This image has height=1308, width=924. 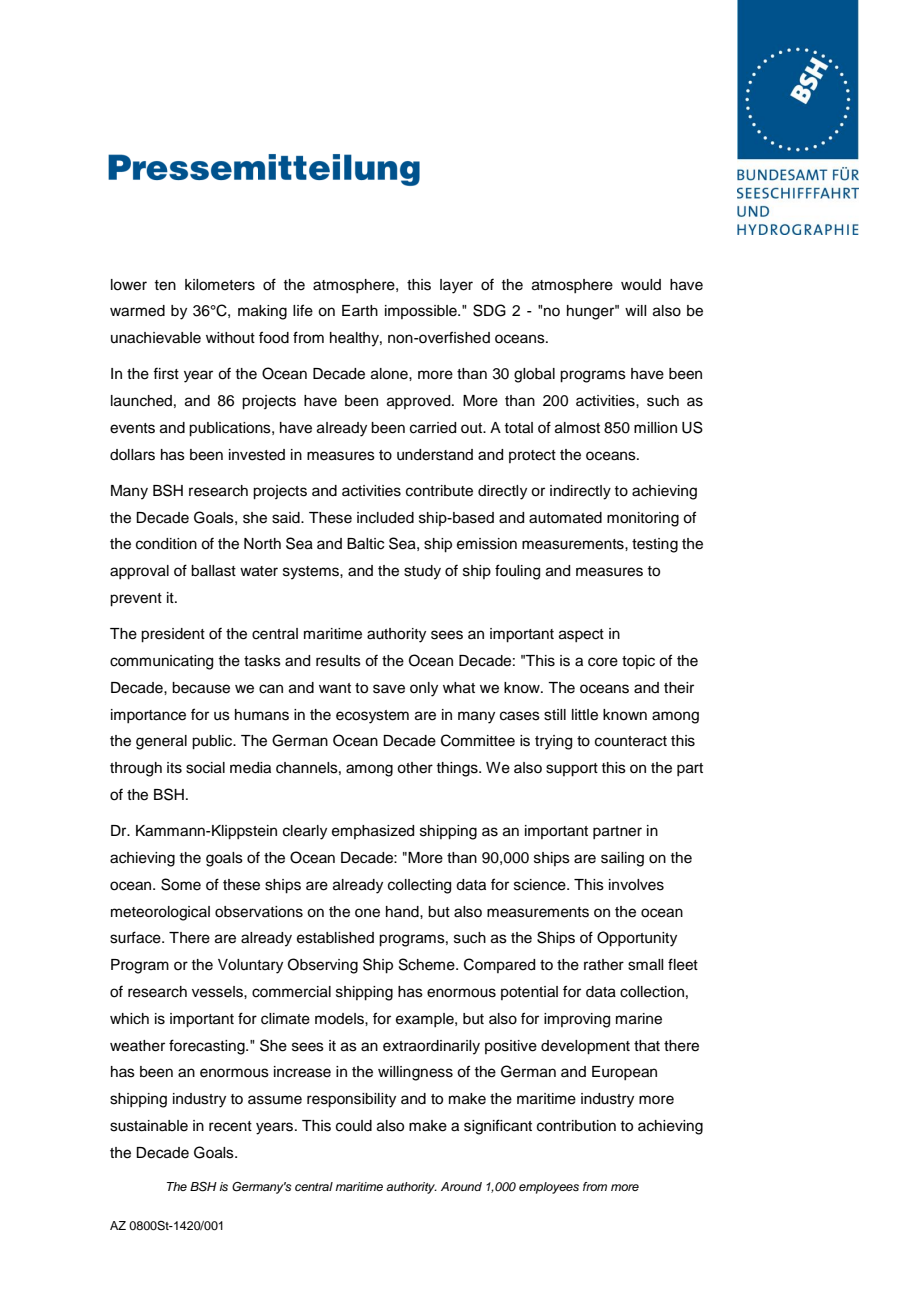 I want to click on general, so click(x=161, y=742).
